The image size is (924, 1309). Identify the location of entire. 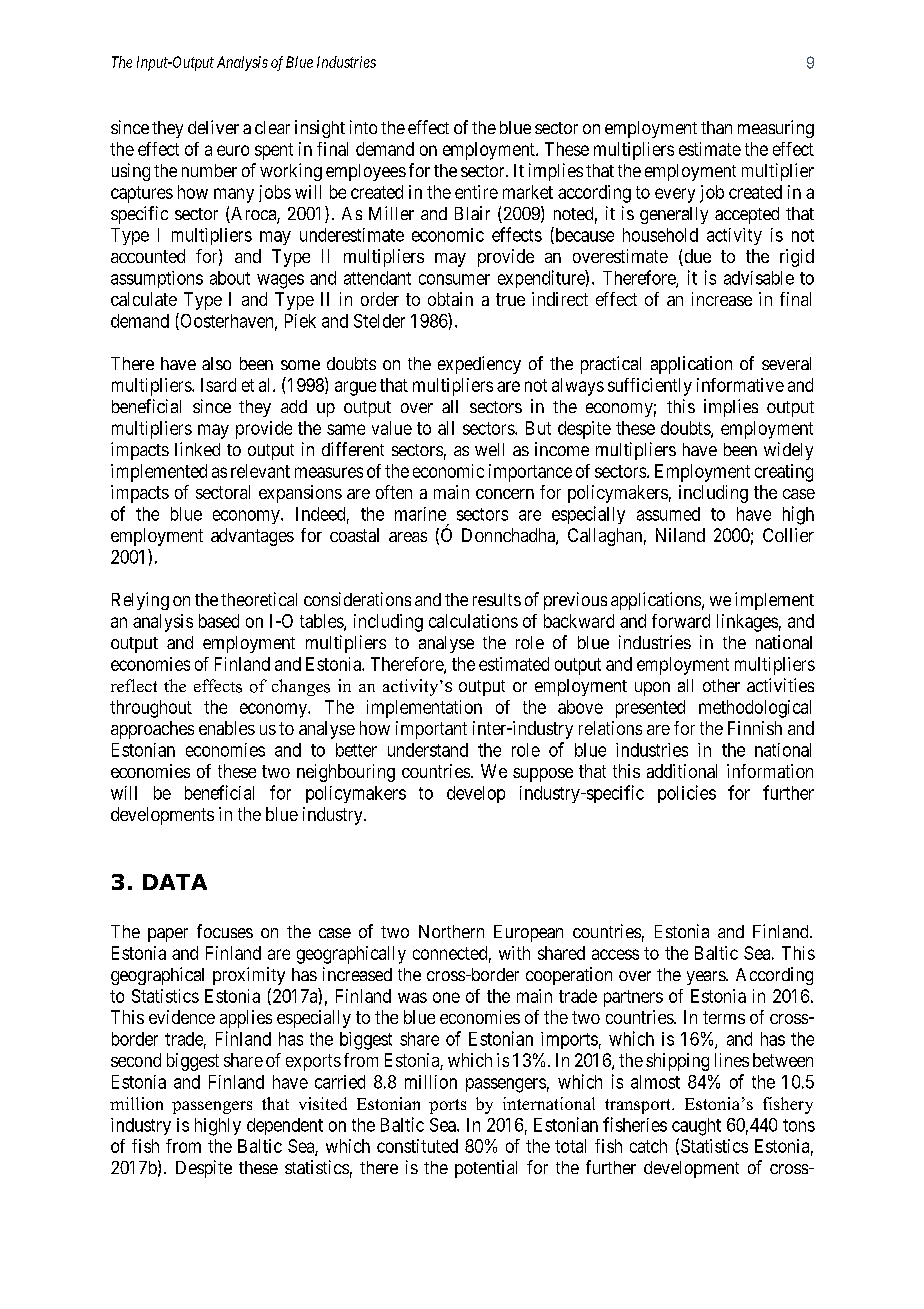
(476, 192).
